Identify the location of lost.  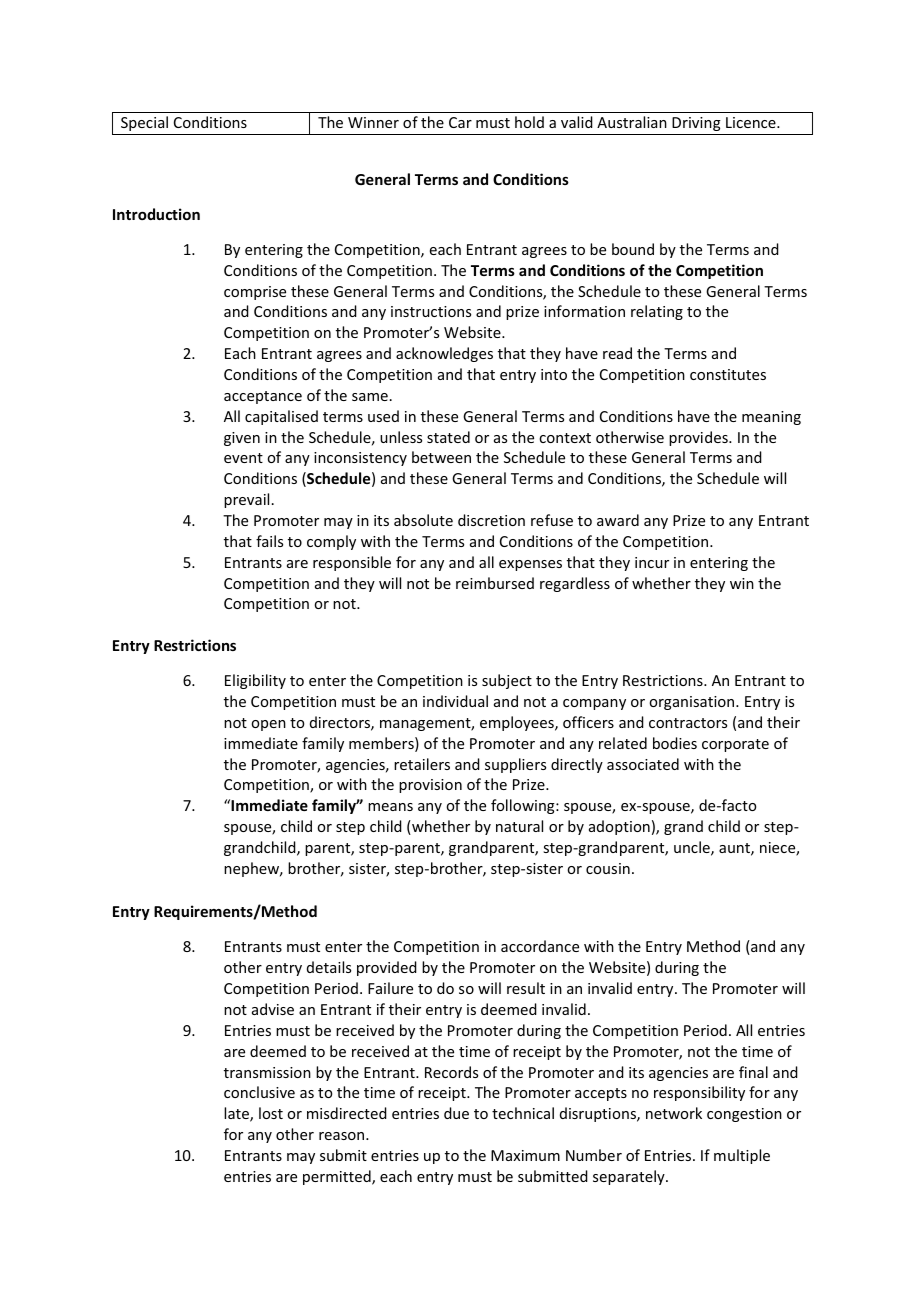
(271, 1113).
